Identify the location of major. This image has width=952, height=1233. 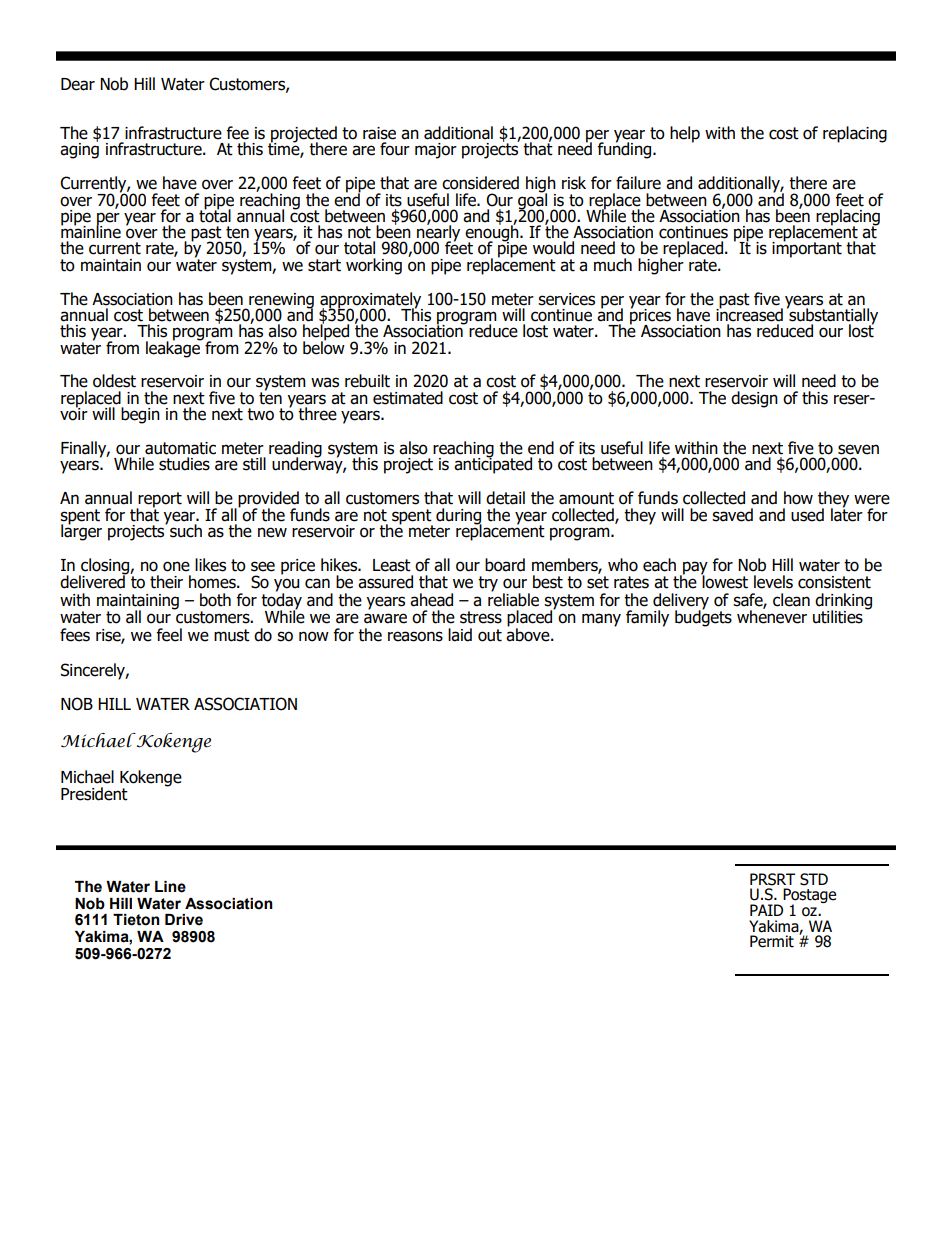
(436, 151).
